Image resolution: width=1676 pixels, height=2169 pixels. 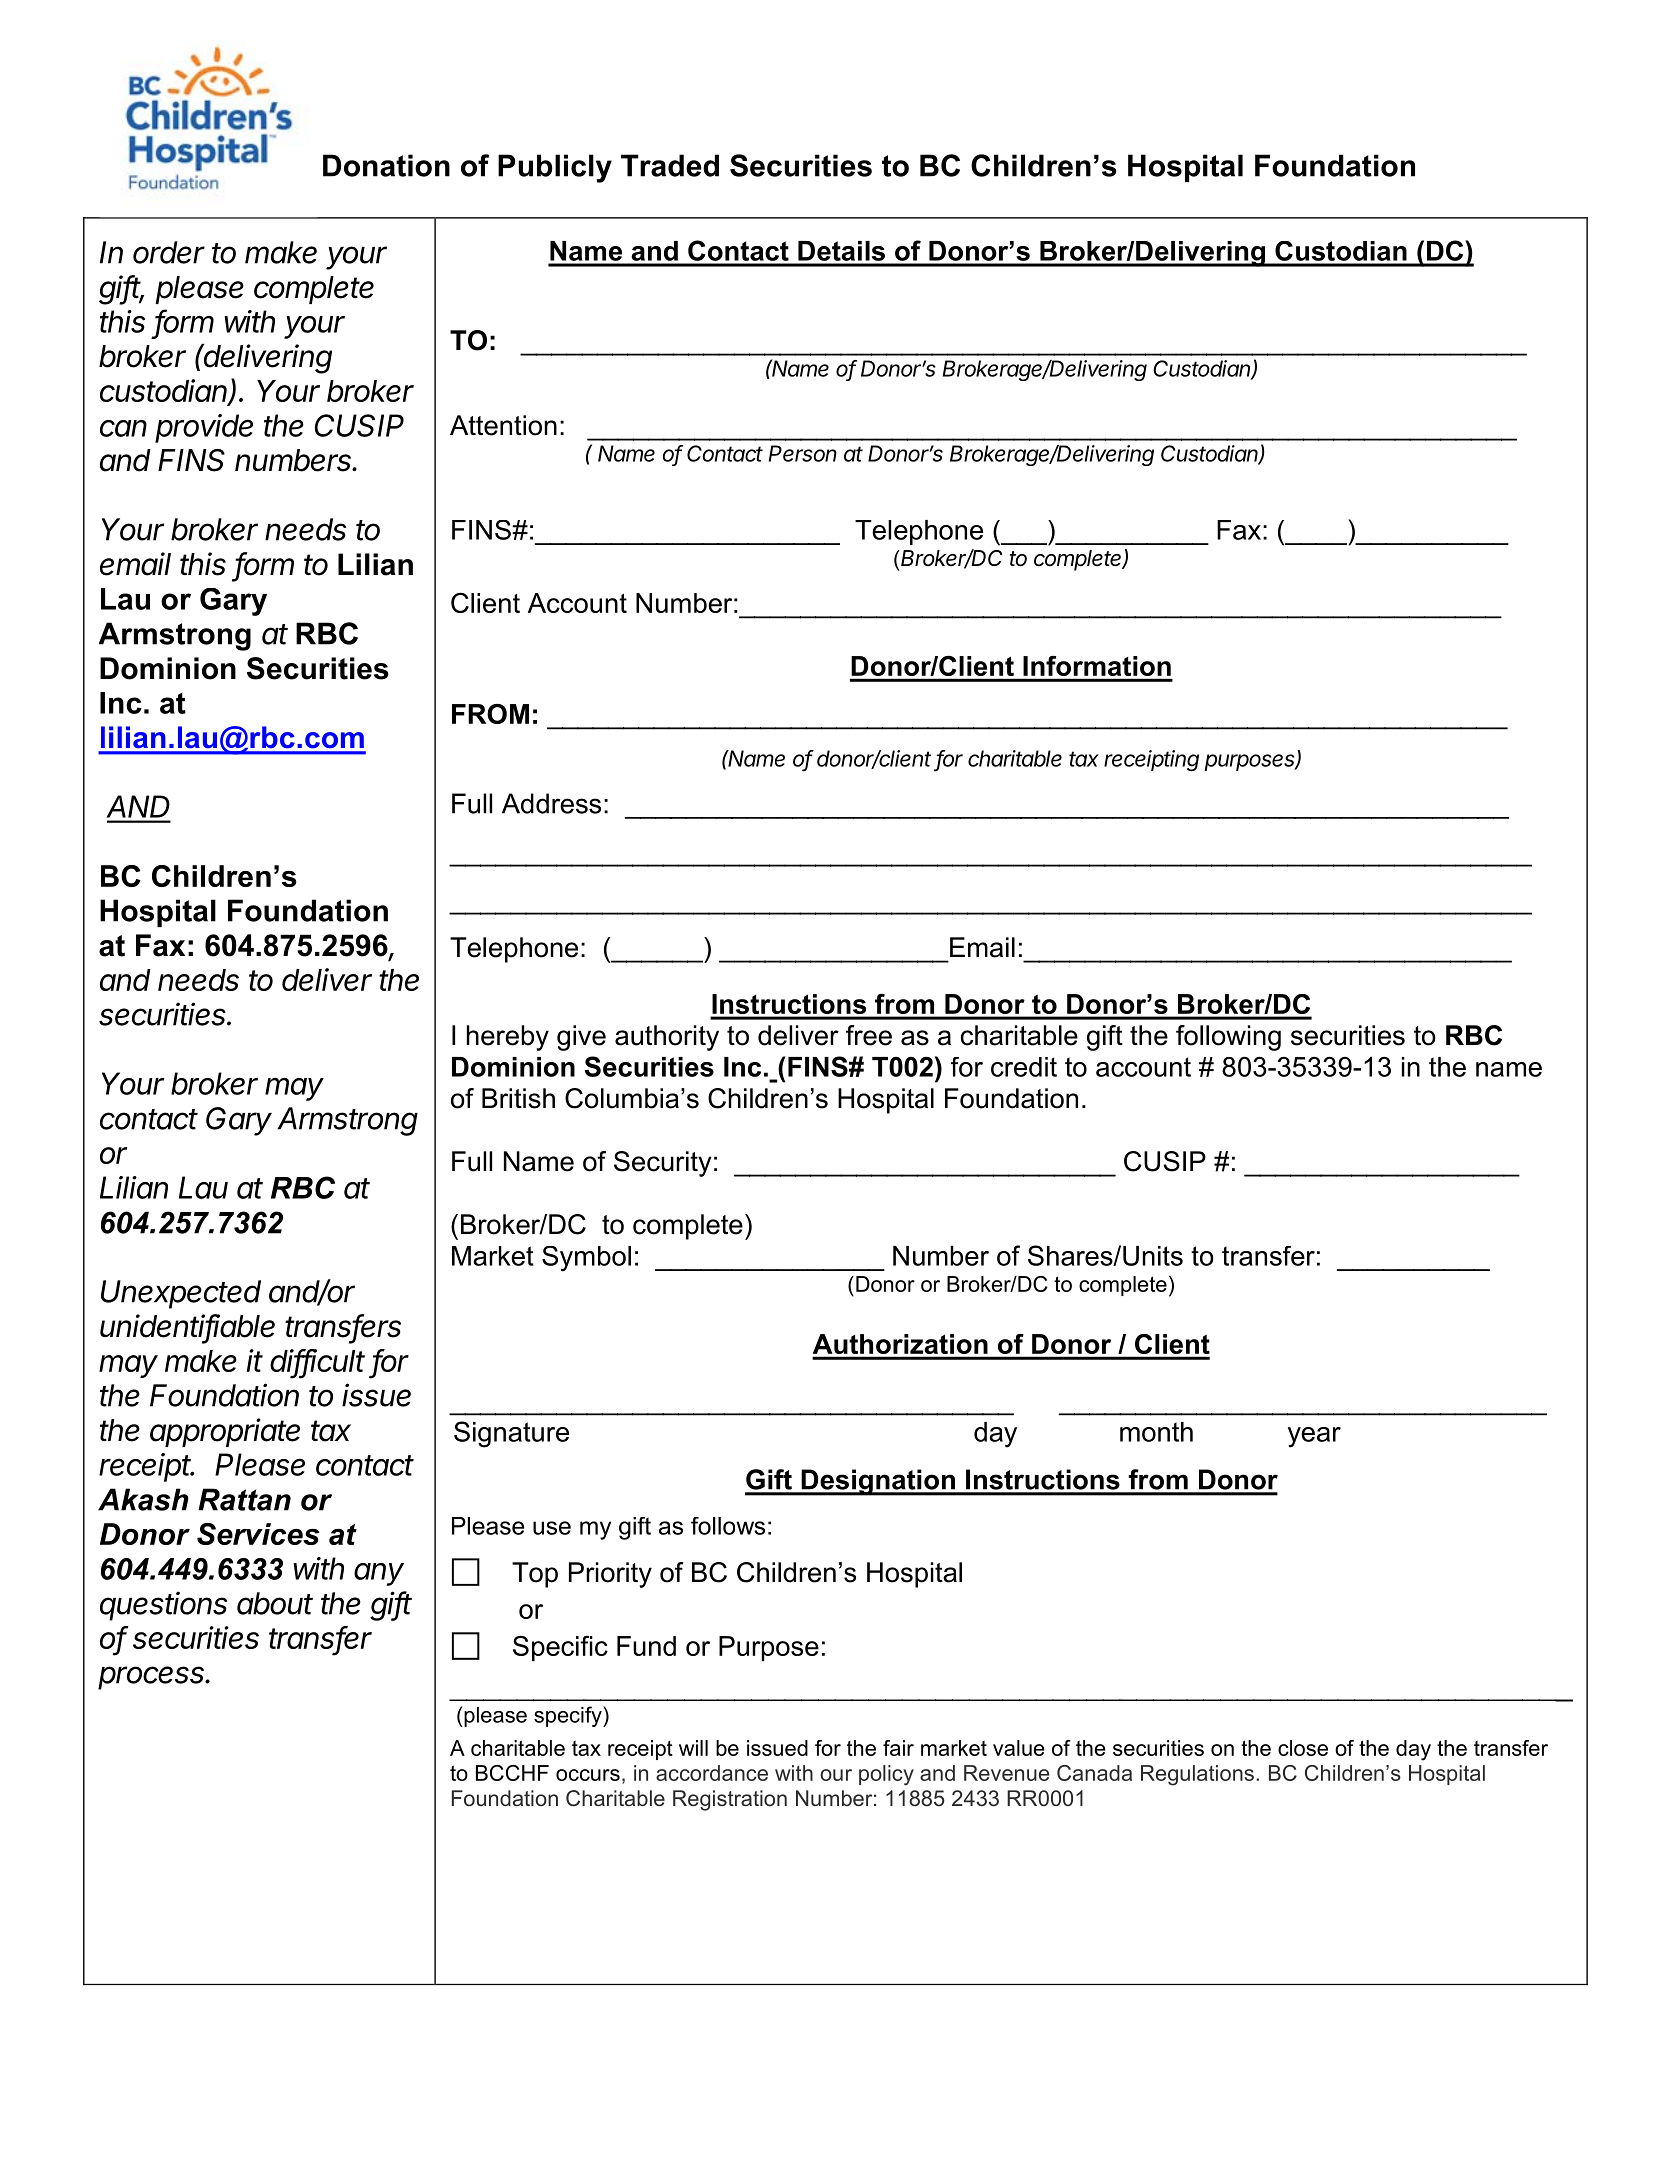 I want to click on provide, so click(x=204, y=428).
